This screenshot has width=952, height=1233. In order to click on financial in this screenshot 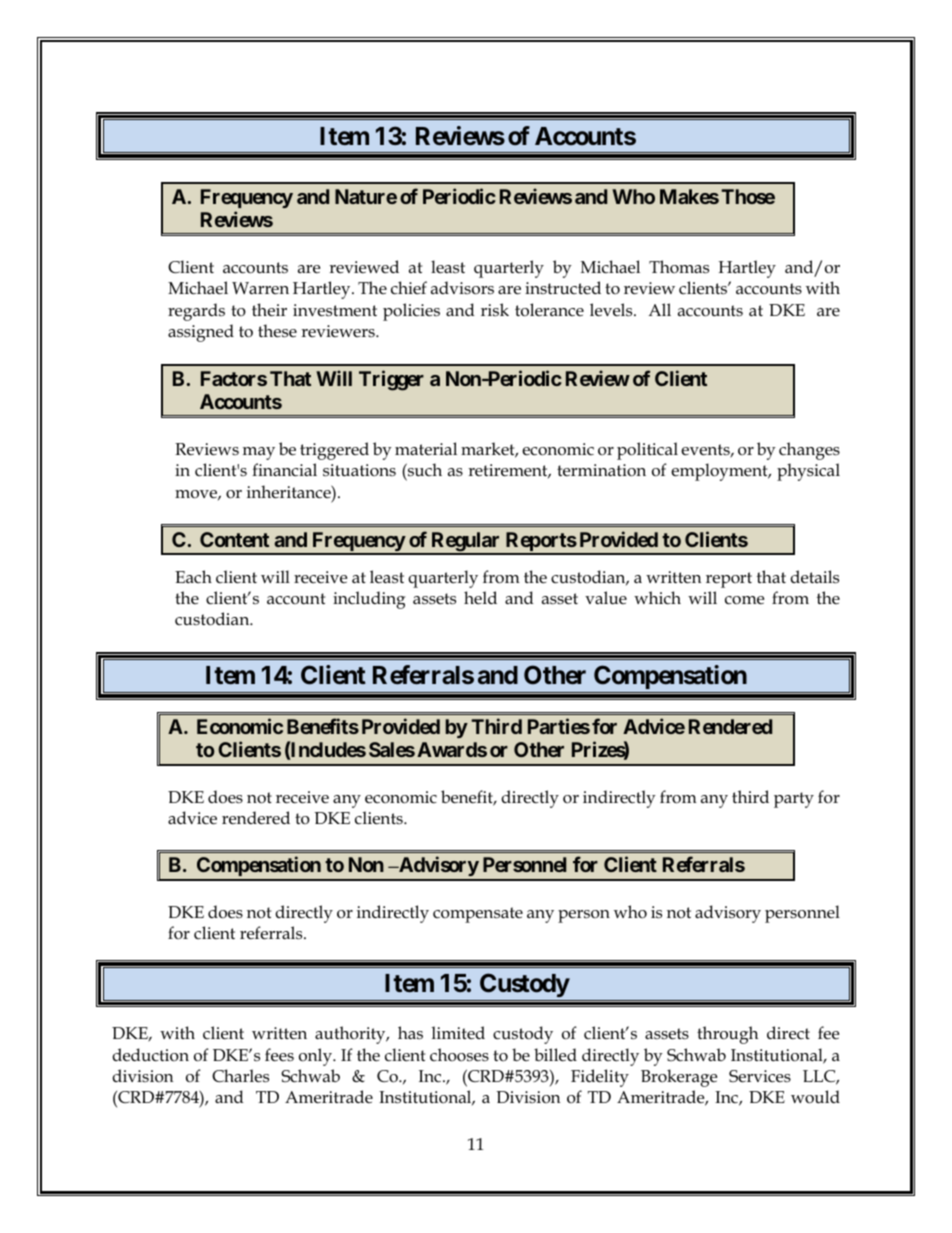, I will do `click(284, 470)`.
